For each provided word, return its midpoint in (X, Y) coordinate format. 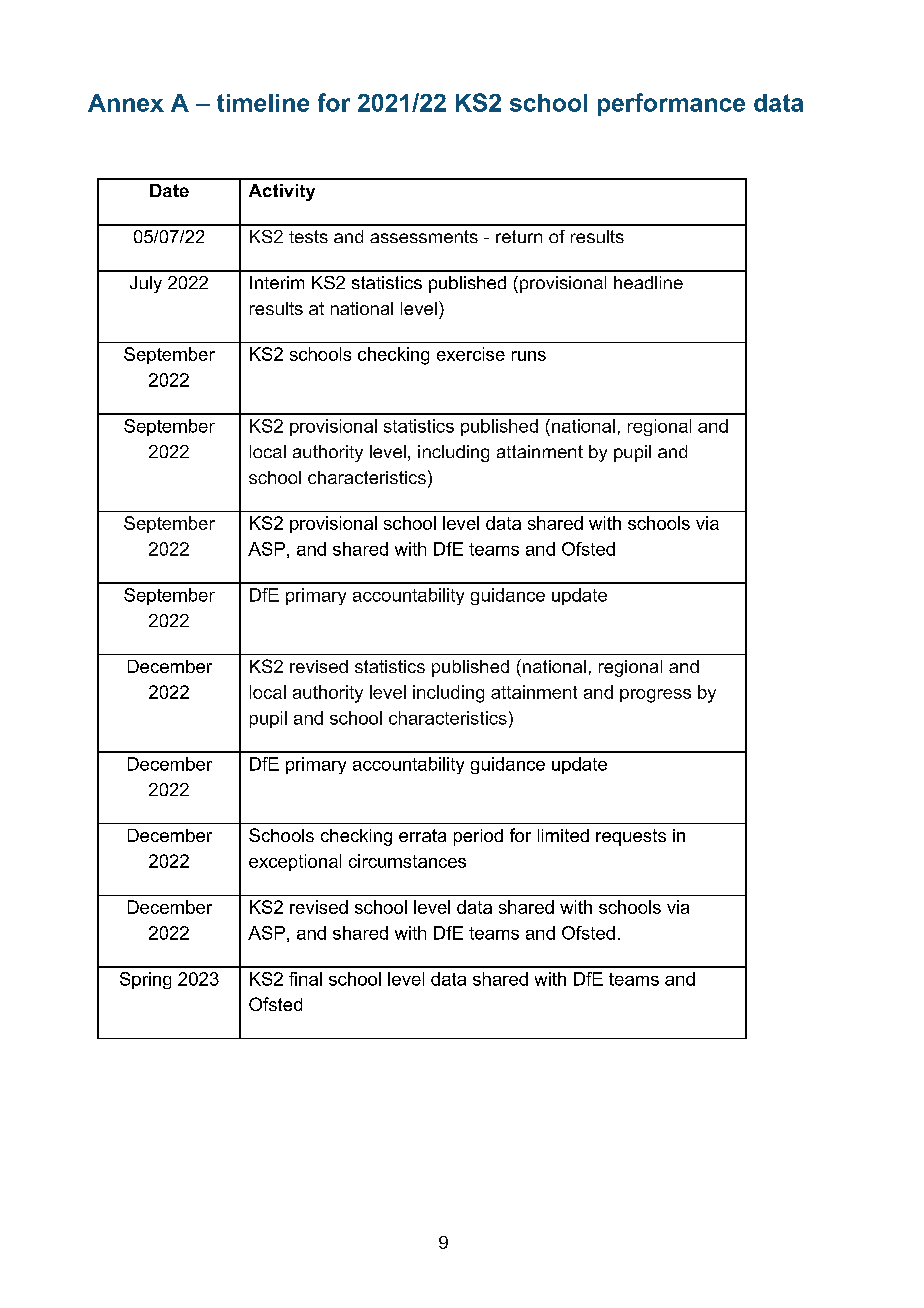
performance (671, 104)
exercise (471, 354)
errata (422, 835)
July (146, 284)
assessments (424, 236)
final (305, 979)
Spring (145, 980)
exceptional (295, 862)
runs (529, 356)
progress (655, 696)
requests (631, 837)
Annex (126, 103)
